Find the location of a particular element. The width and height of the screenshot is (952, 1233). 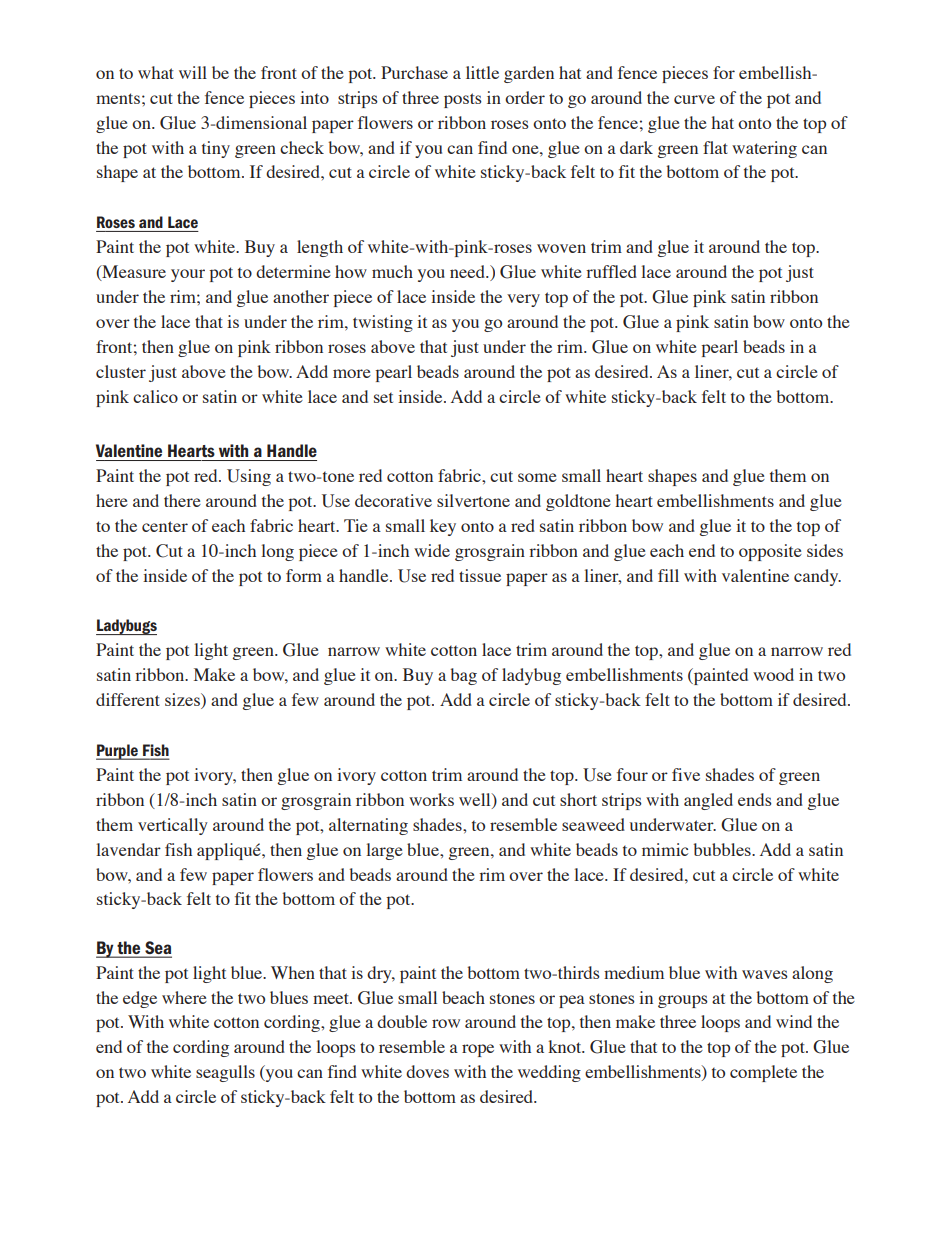

curve is located at coordinates (694, 99).
